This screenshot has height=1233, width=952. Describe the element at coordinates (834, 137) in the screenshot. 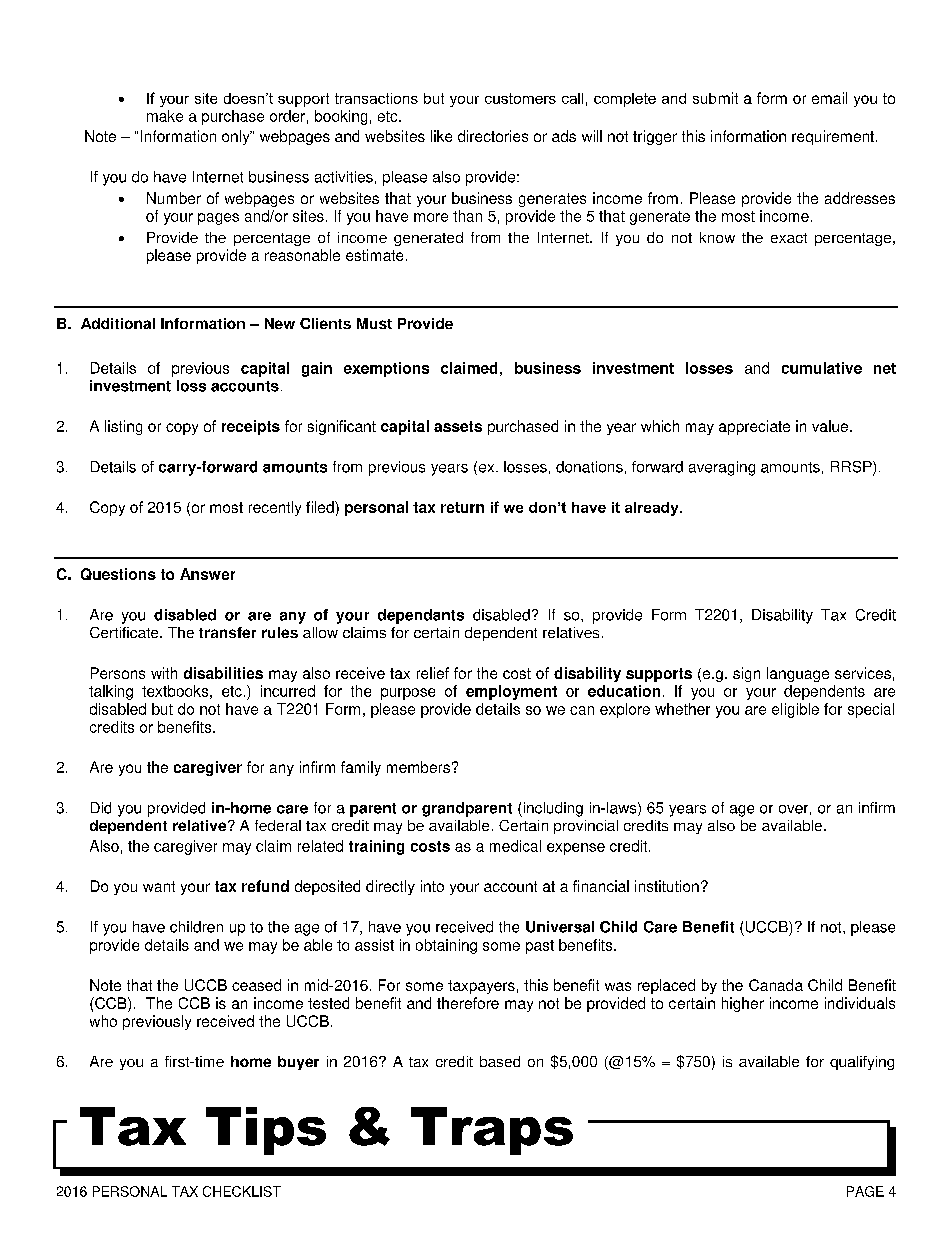

I see `requirement` at that location.
